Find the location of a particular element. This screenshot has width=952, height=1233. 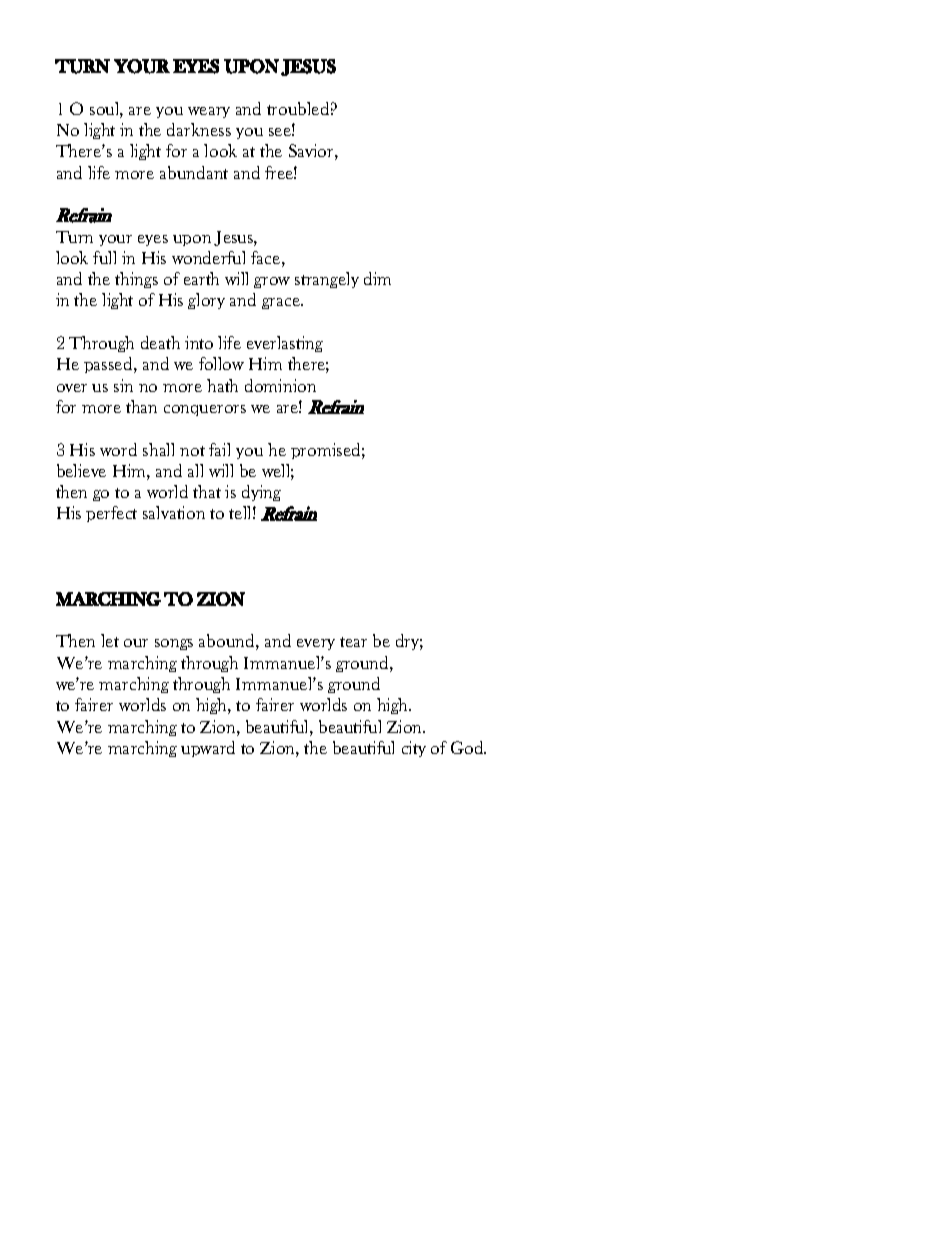

word is located at coordinates (118, 449).
